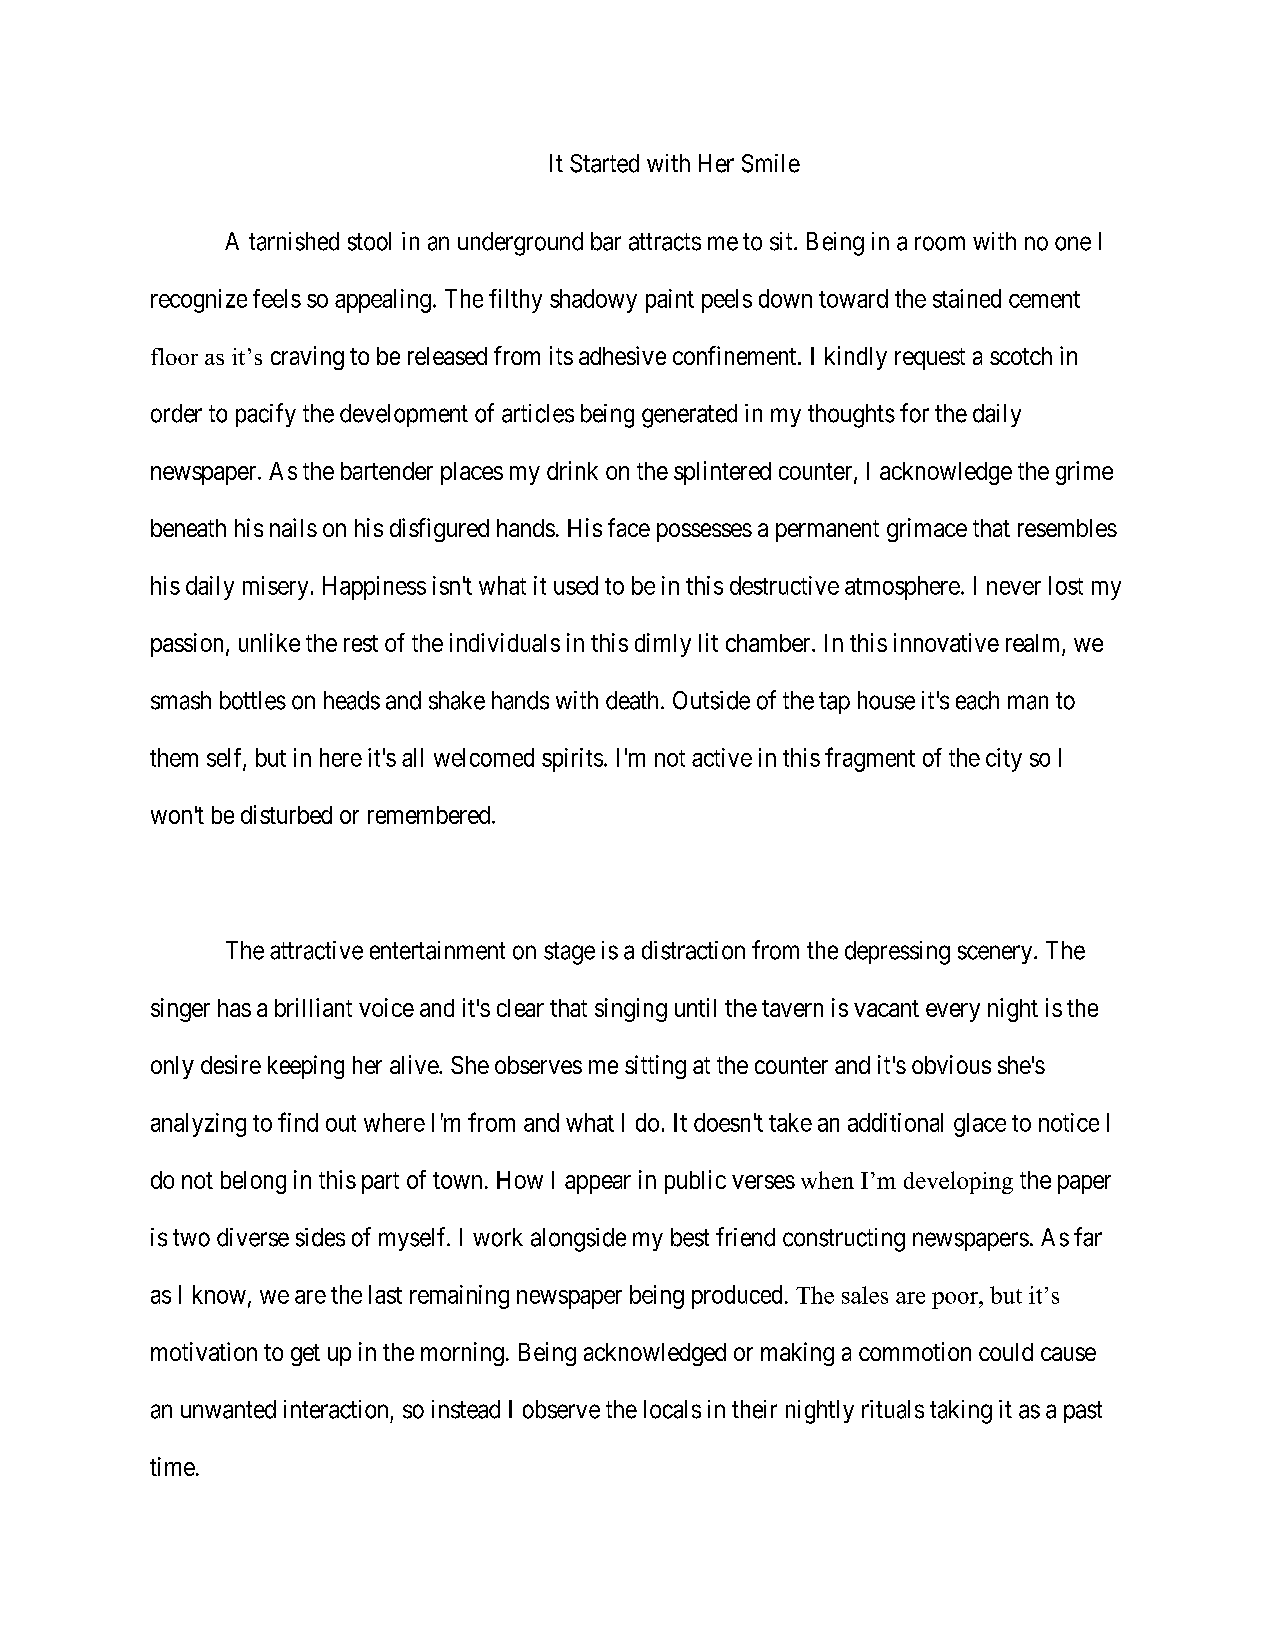 Image resolution: width=1272 pixels, height=1646 pixels. Describe the element at coordinates (286, 814) in the screenshot. I see `disturbed` at that location.
